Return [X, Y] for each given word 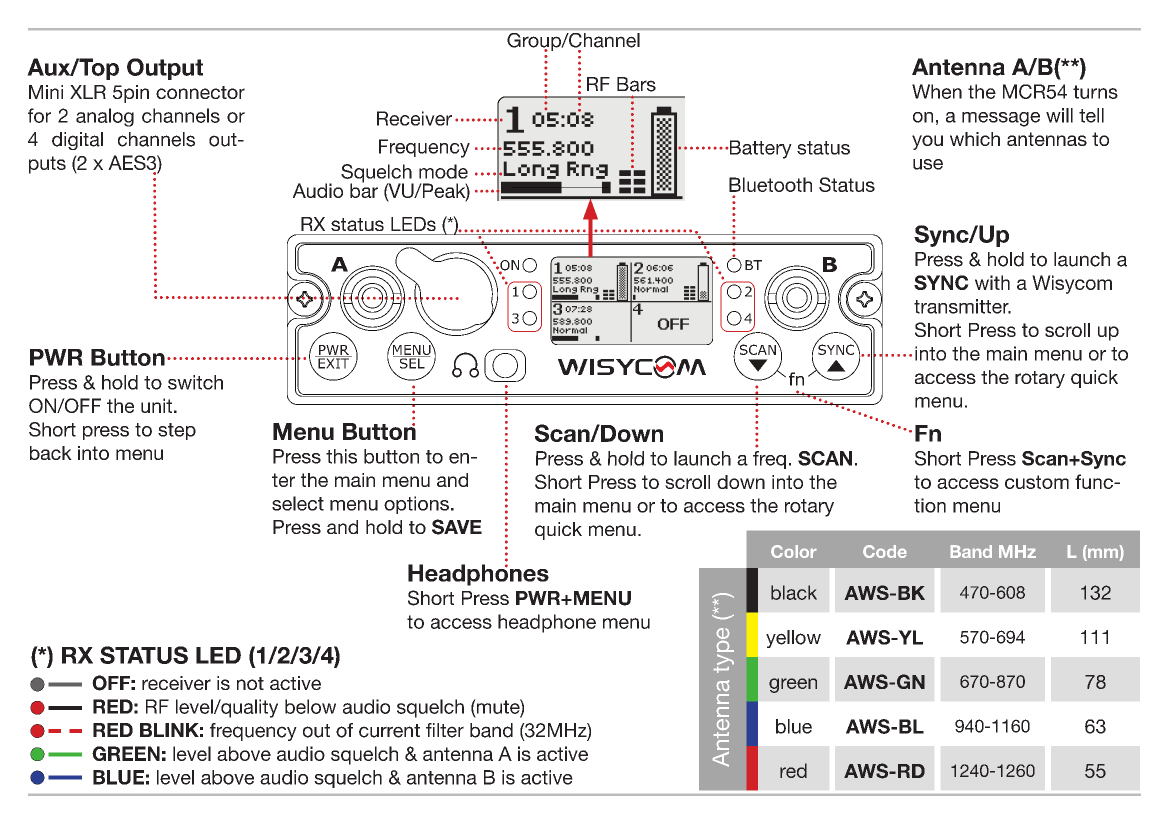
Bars [636, 84]
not [250, 683]
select [298, 503]
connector [200, 92]
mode [443, 171]
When [937, 91]
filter [445, 730]
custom [1037, 482]
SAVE [457, 527]
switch [195, 382]
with [992, 282]
